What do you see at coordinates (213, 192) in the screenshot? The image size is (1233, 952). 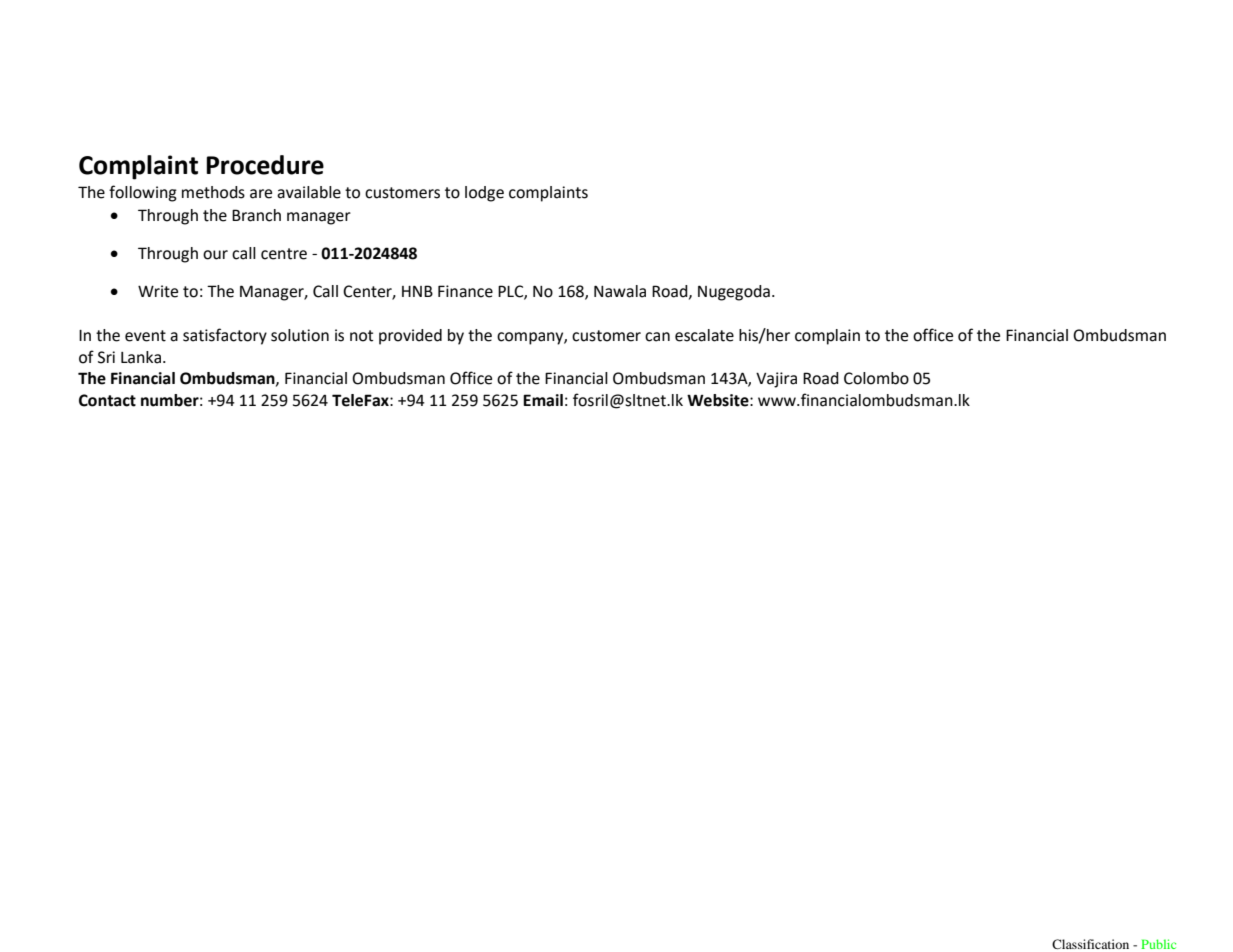 I see `methods` at bounding box center [213, 192].
